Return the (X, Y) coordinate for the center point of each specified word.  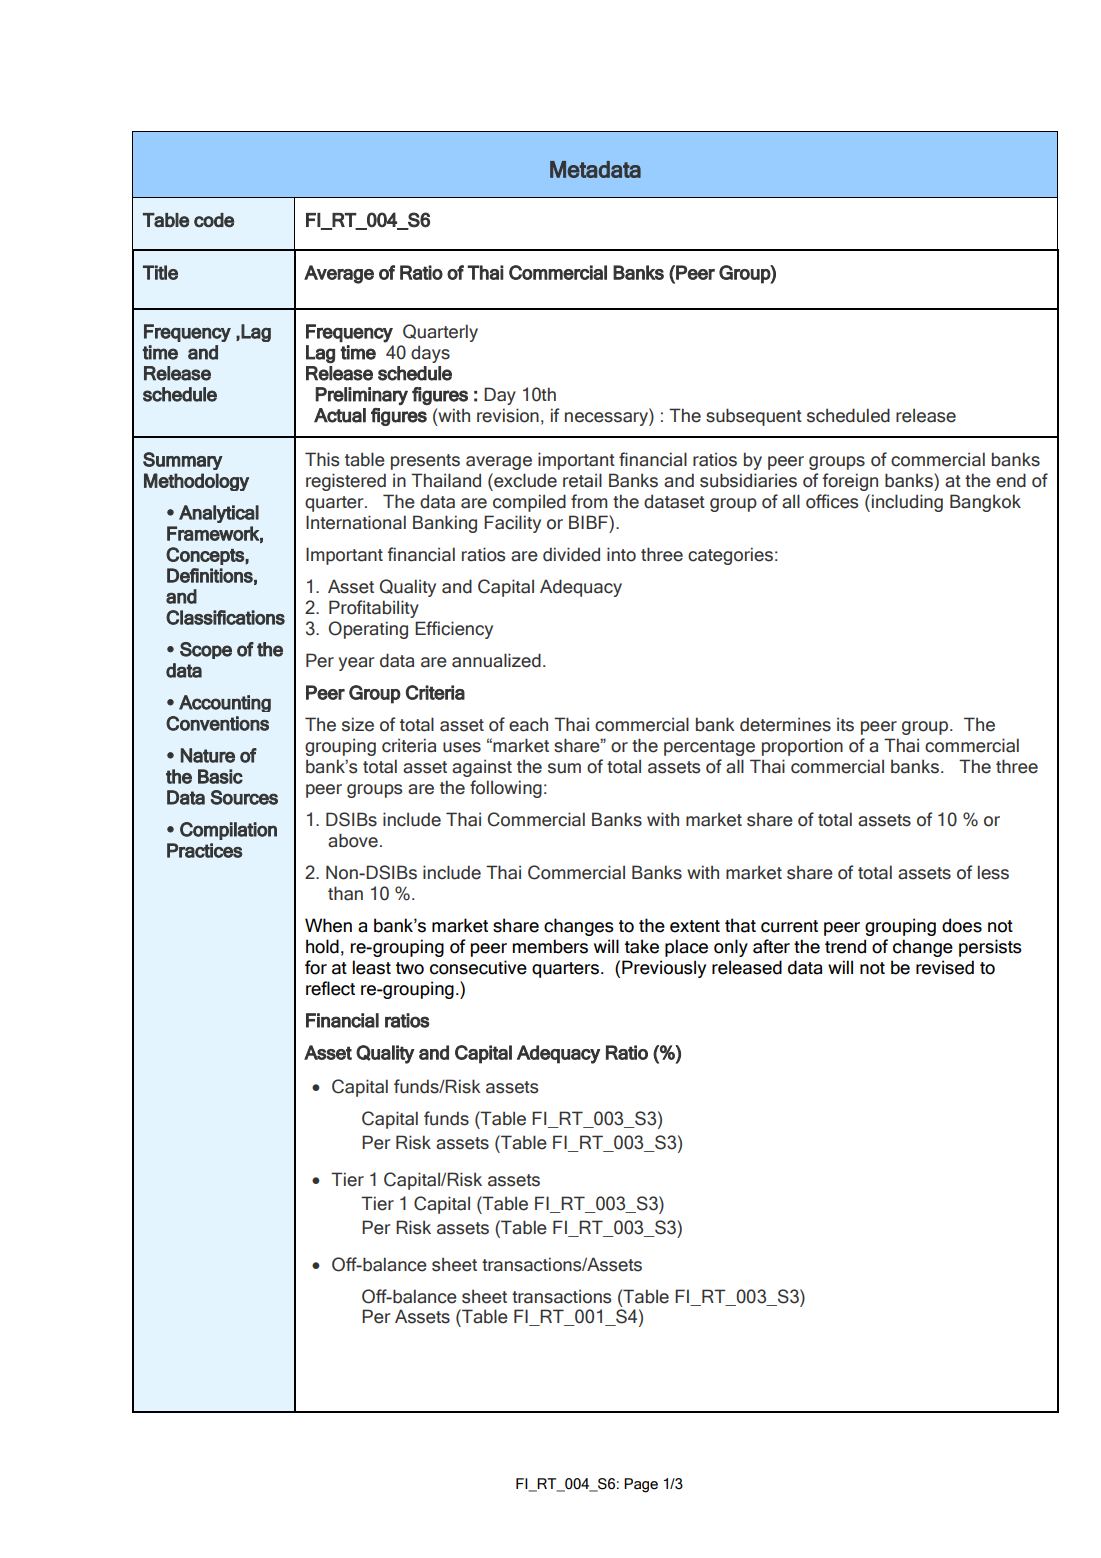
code (214, 220)
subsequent (754, 417)
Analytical (219, 514)
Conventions (217, 723)
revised (945, 967)
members (550, 946)
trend (845, 946)
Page (641, 1485)
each (528, 724)
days (430, 354)
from (589, 501)
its (845, 724)
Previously (664, 969)
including (907, 503)
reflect (330, 988)
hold (322, 946)
